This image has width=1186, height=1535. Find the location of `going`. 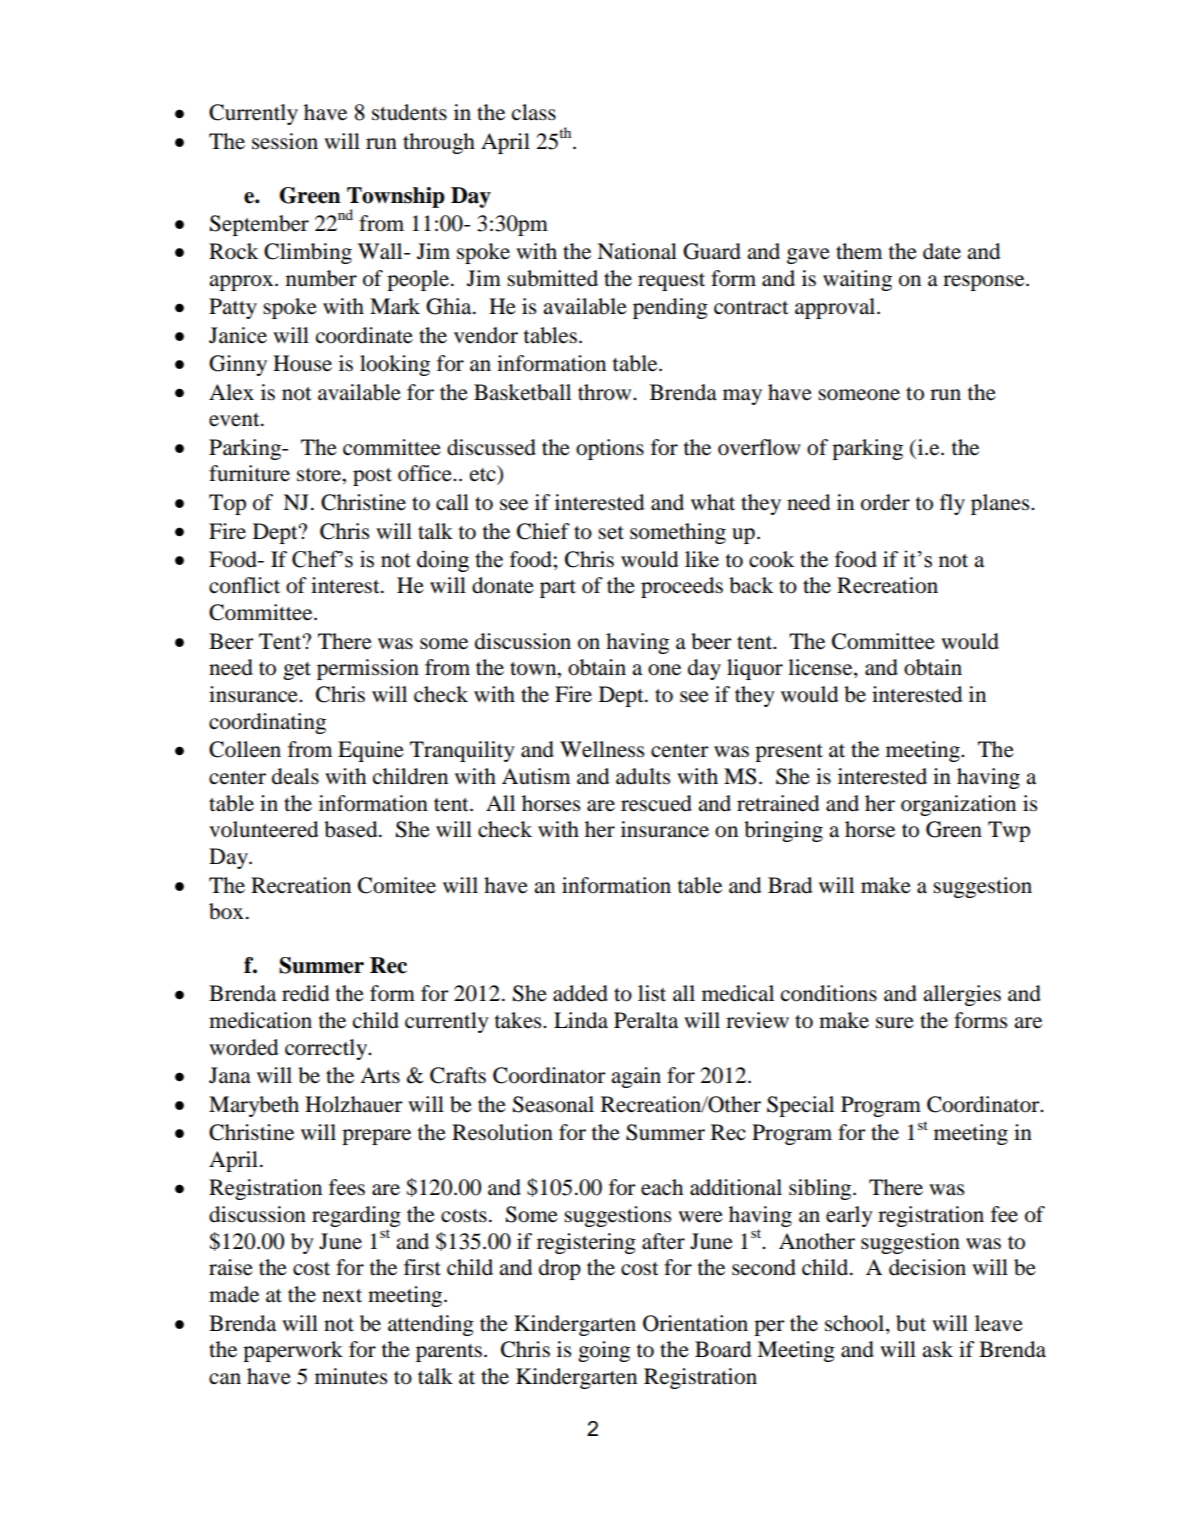

going is located at coordinates (604, 1351).
